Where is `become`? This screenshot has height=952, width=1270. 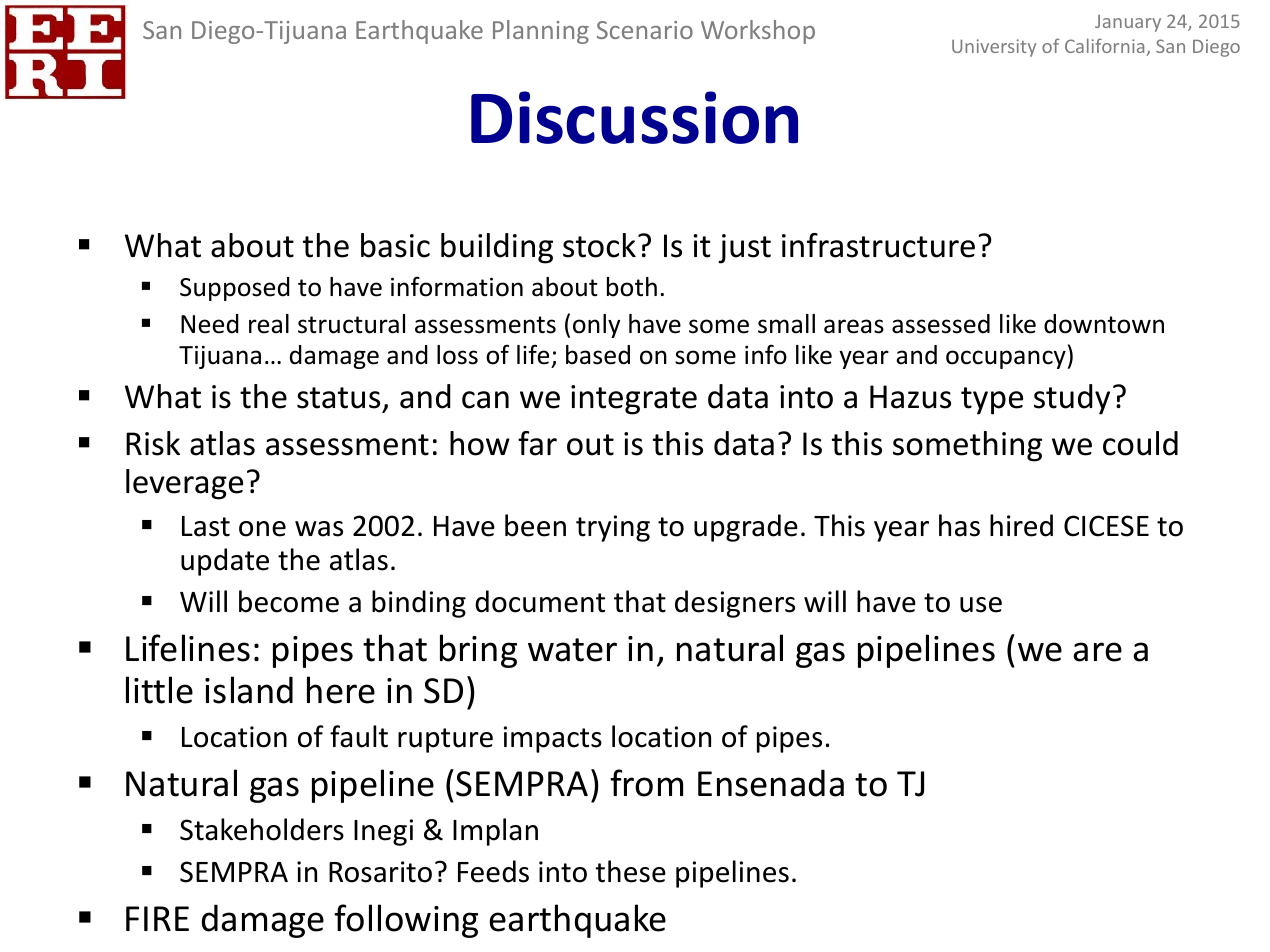
become is located at coordinates (289, 601).
